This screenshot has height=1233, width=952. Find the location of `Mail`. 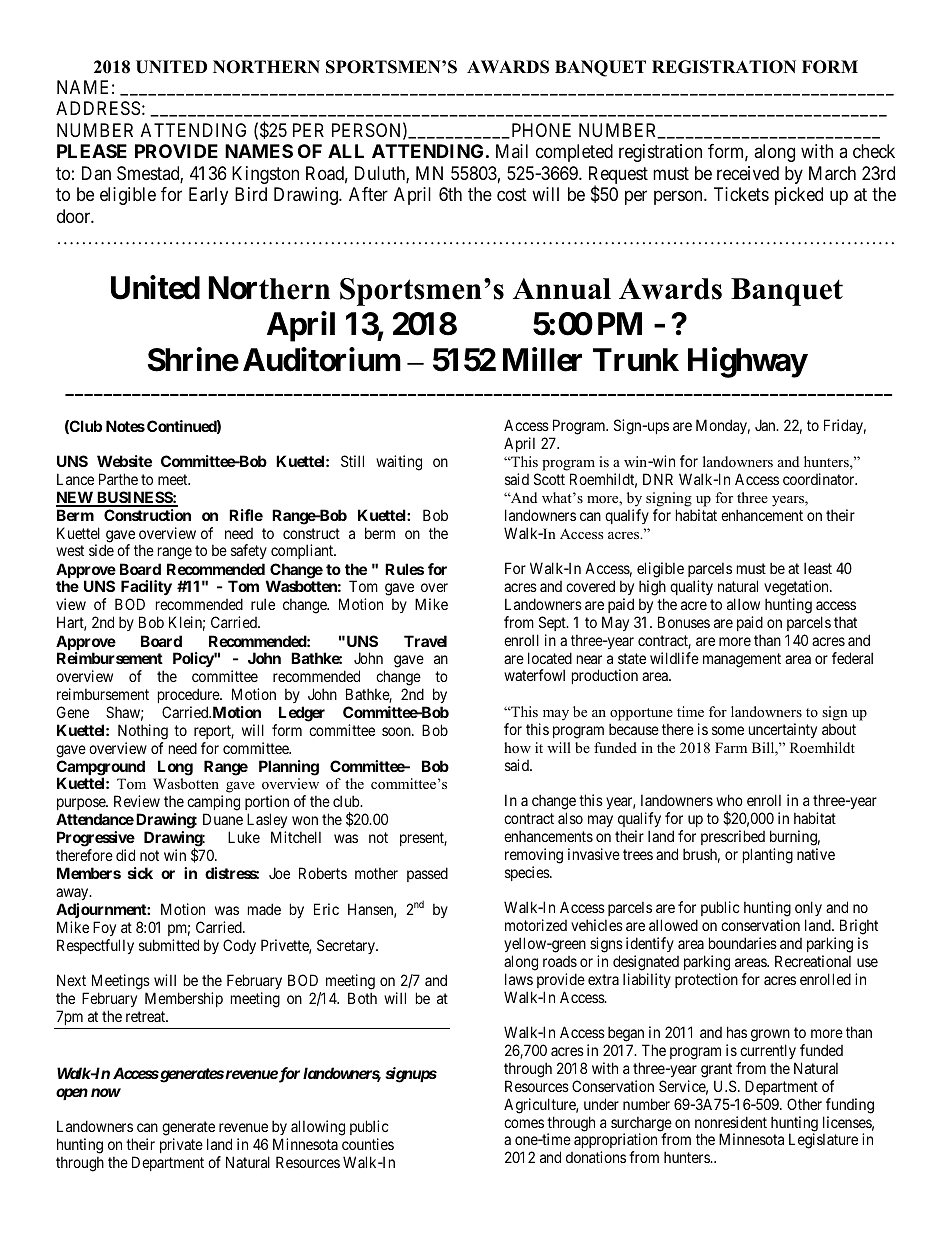

Mail is located at coordinates (512, 151).
